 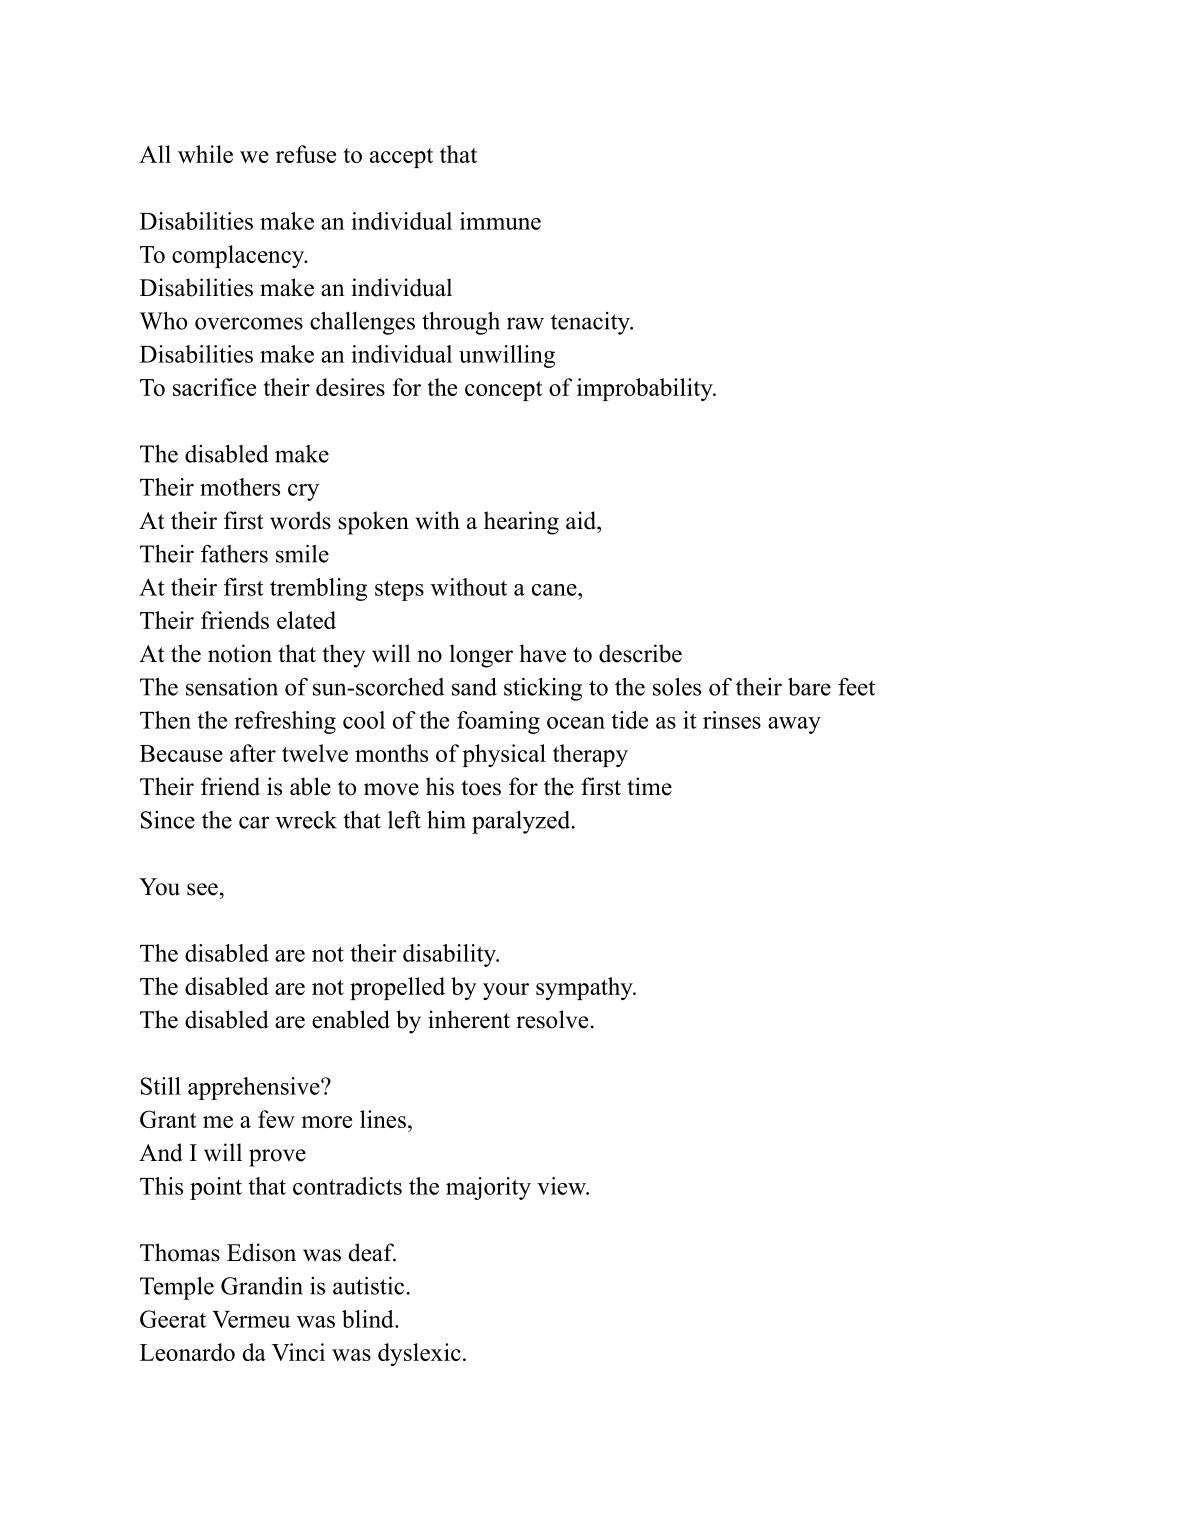 I want to click on your, so click(x=506, y=991).
